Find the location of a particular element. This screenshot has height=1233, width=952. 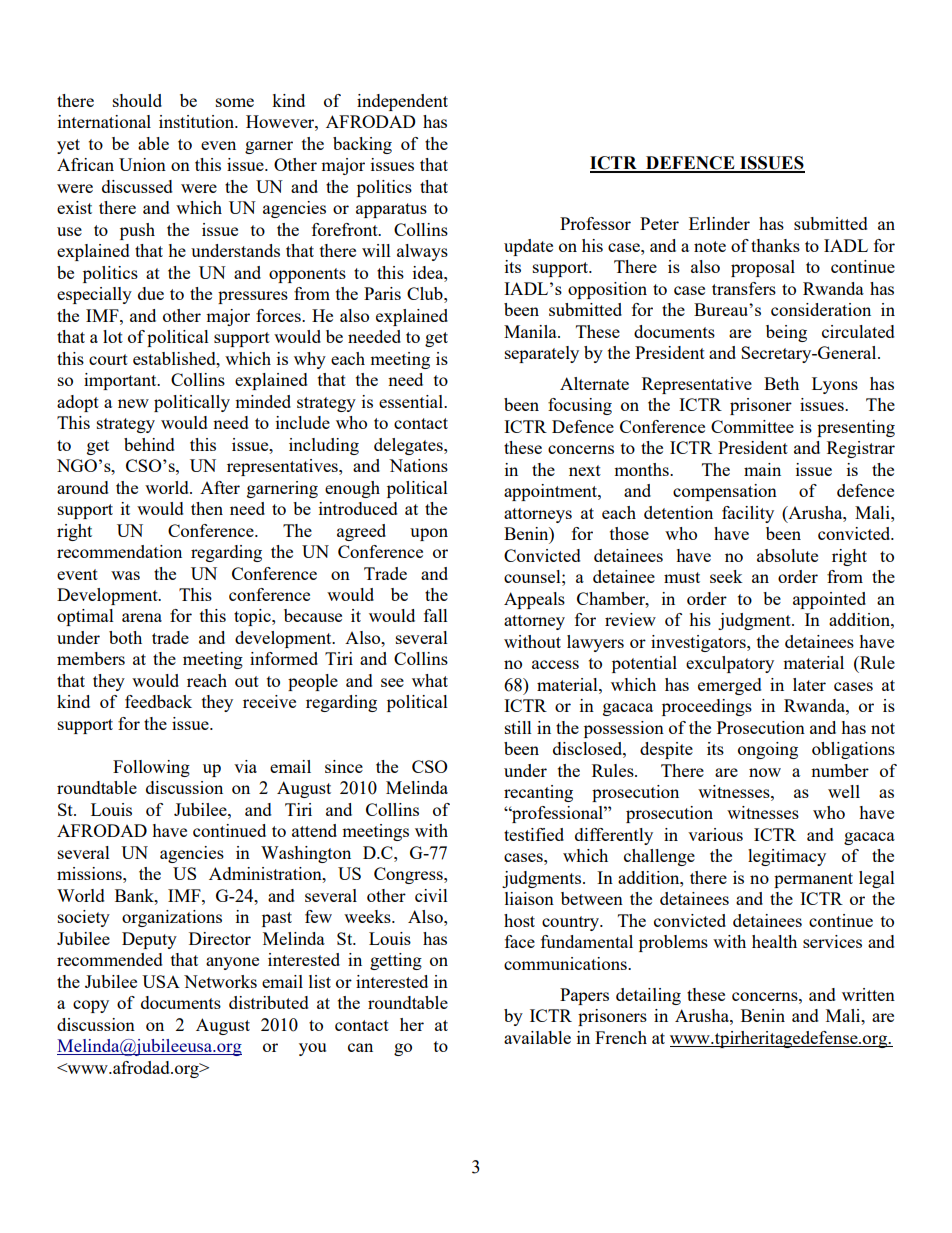

recommendation is located at coordinates (119, 551).
